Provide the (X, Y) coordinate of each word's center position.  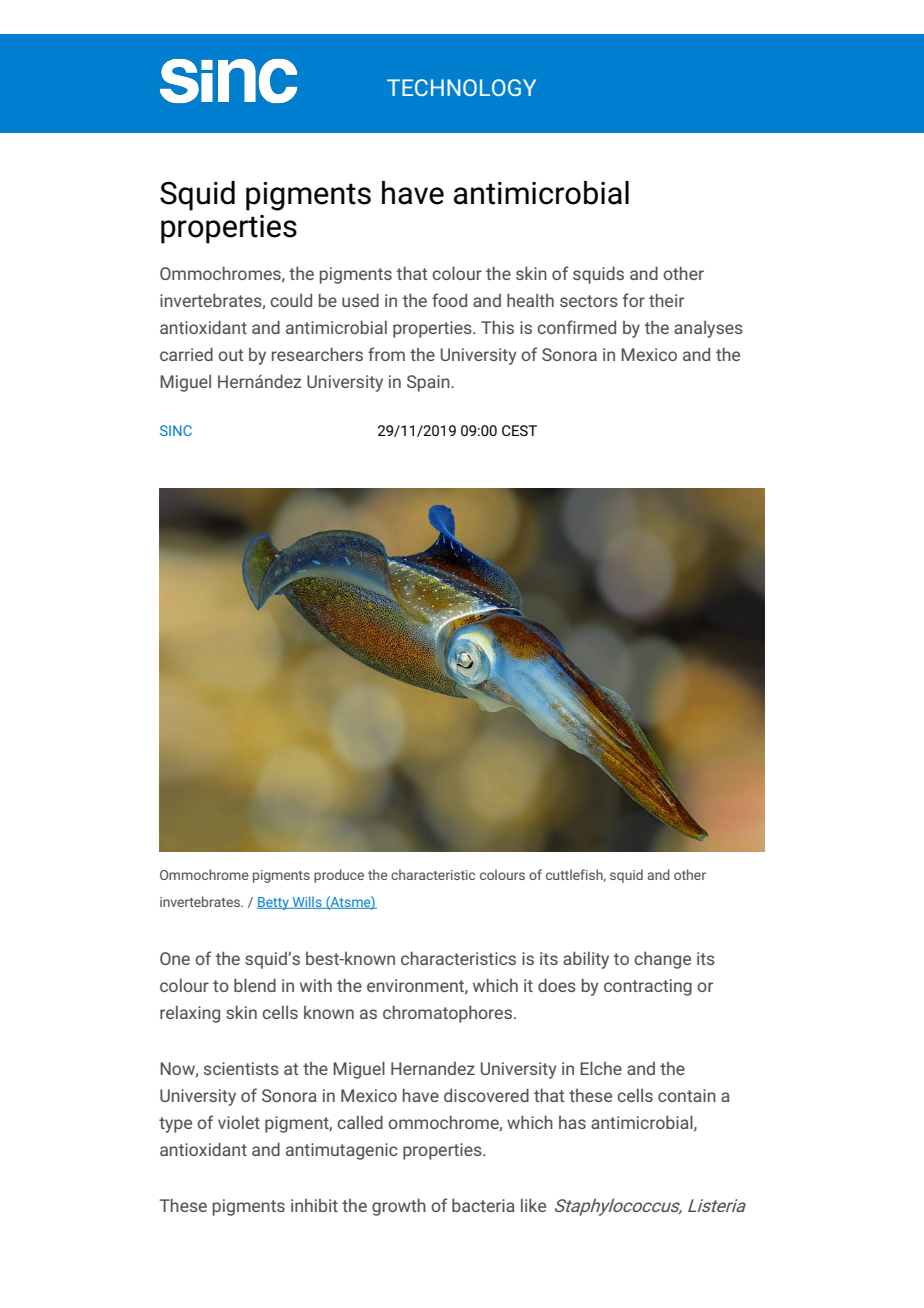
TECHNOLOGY (461, 87)
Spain (429, 383)
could (291, 300)
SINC (176, 430)
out (231, 355)
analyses (708, 329)
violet (239, 1122)
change (662, 960)
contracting (648, 987)
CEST (519, 430)
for (634, 300)
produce (339, 876)
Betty (274, 903)
